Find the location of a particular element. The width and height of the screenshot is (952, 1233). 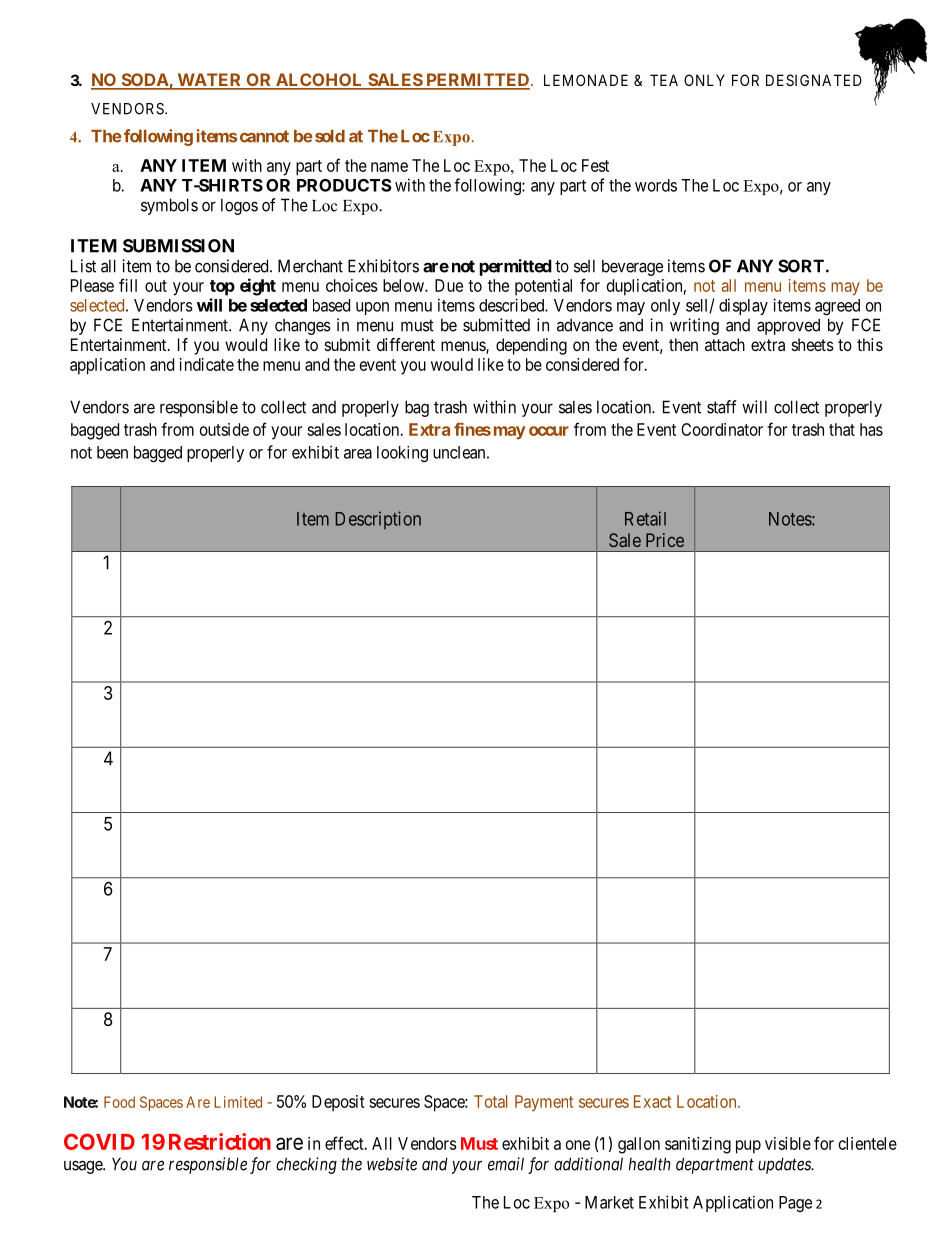

DESIGNATED is located at coordinates (814, 80).
